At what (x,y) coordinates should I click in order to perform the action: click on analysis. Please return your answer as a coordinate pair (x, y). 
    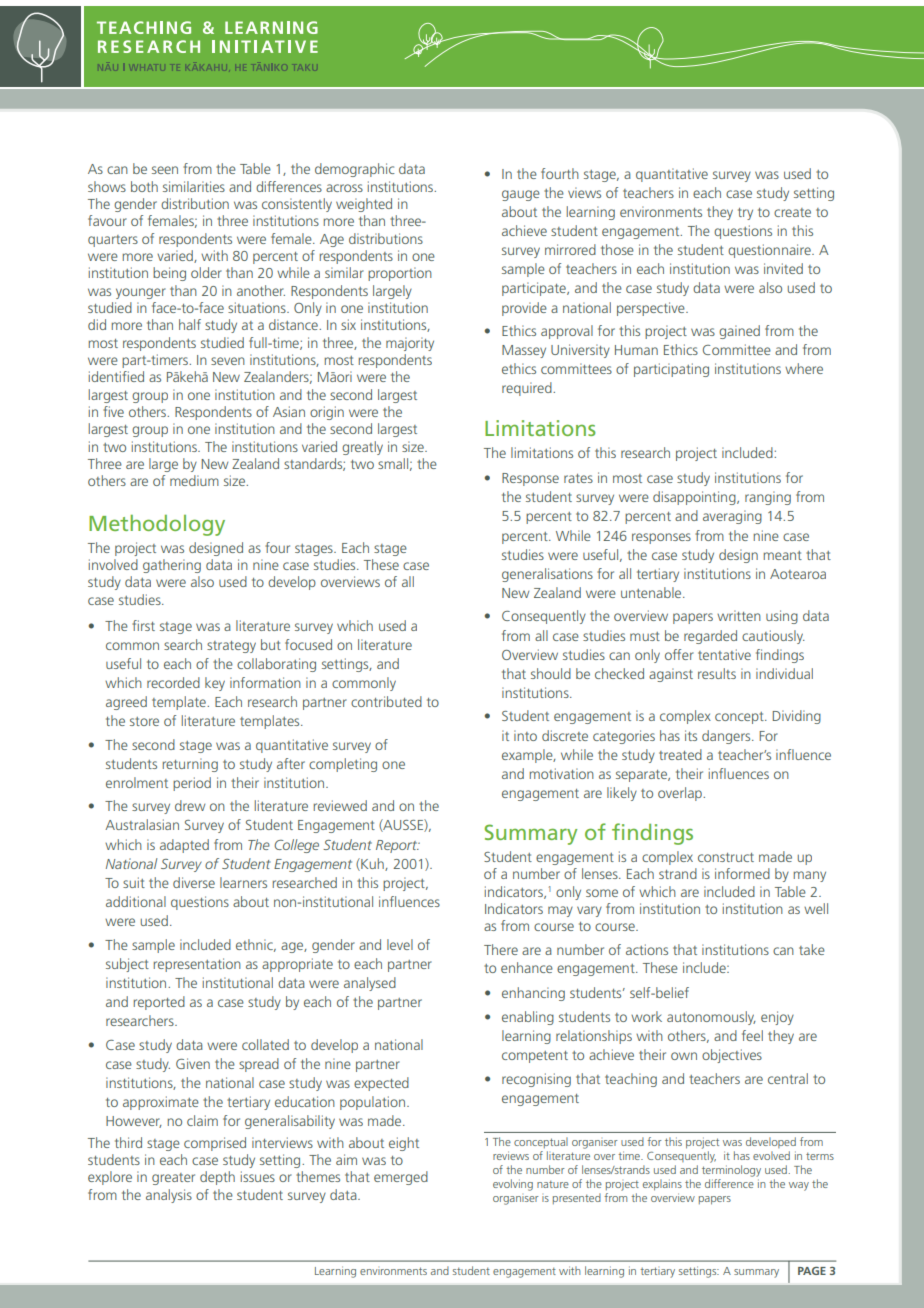
    Looking at the image, I should click on (169, 1196).
